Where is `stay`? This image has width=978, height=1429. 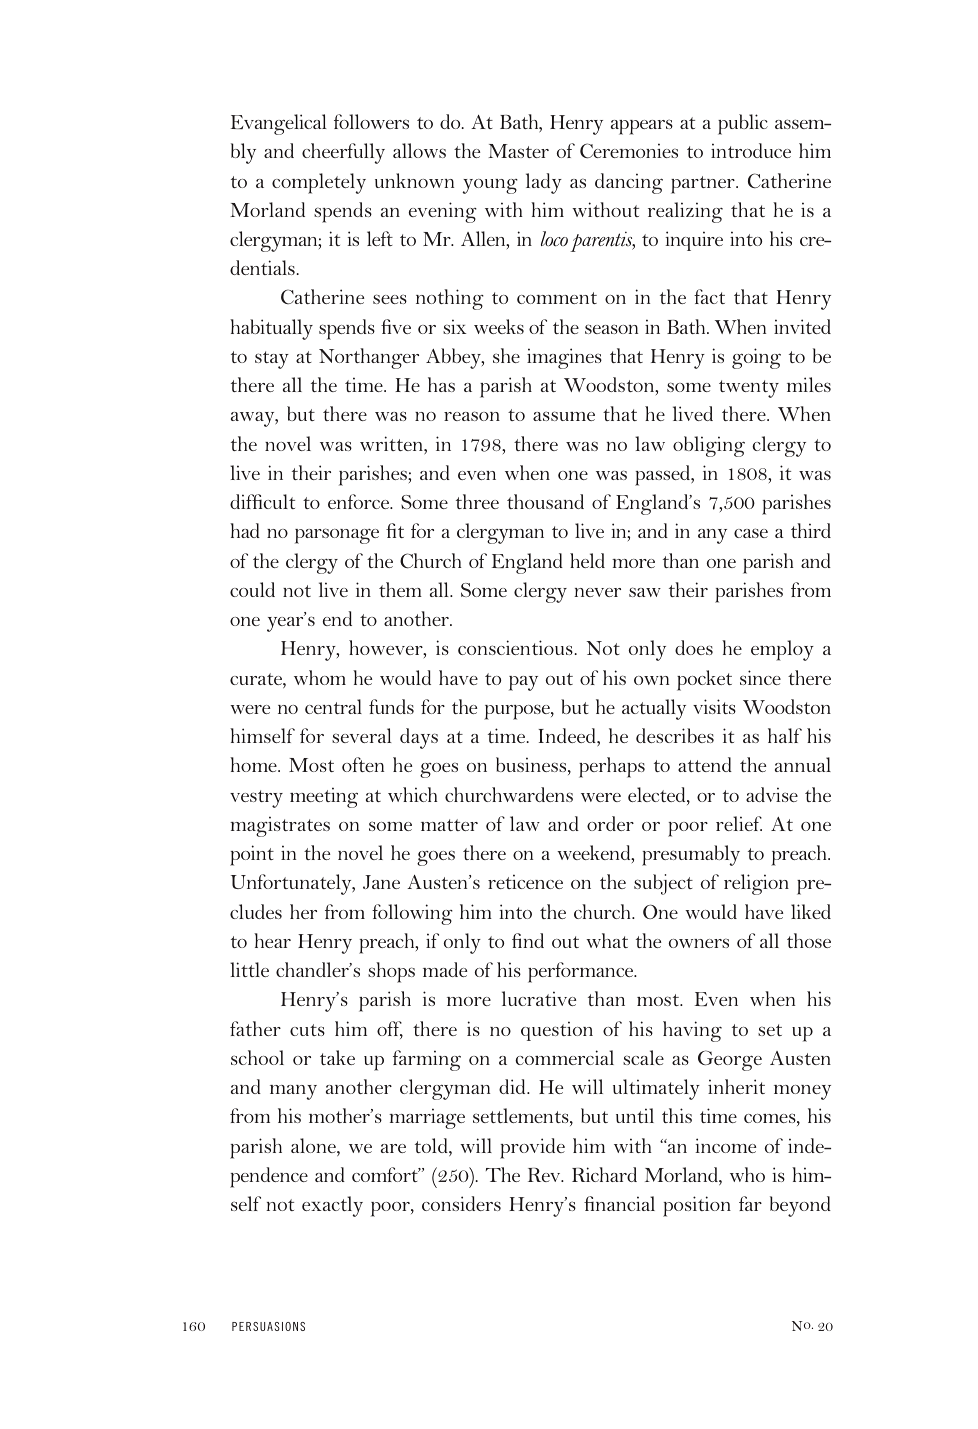 stay is located at coordinates (272, 360).
